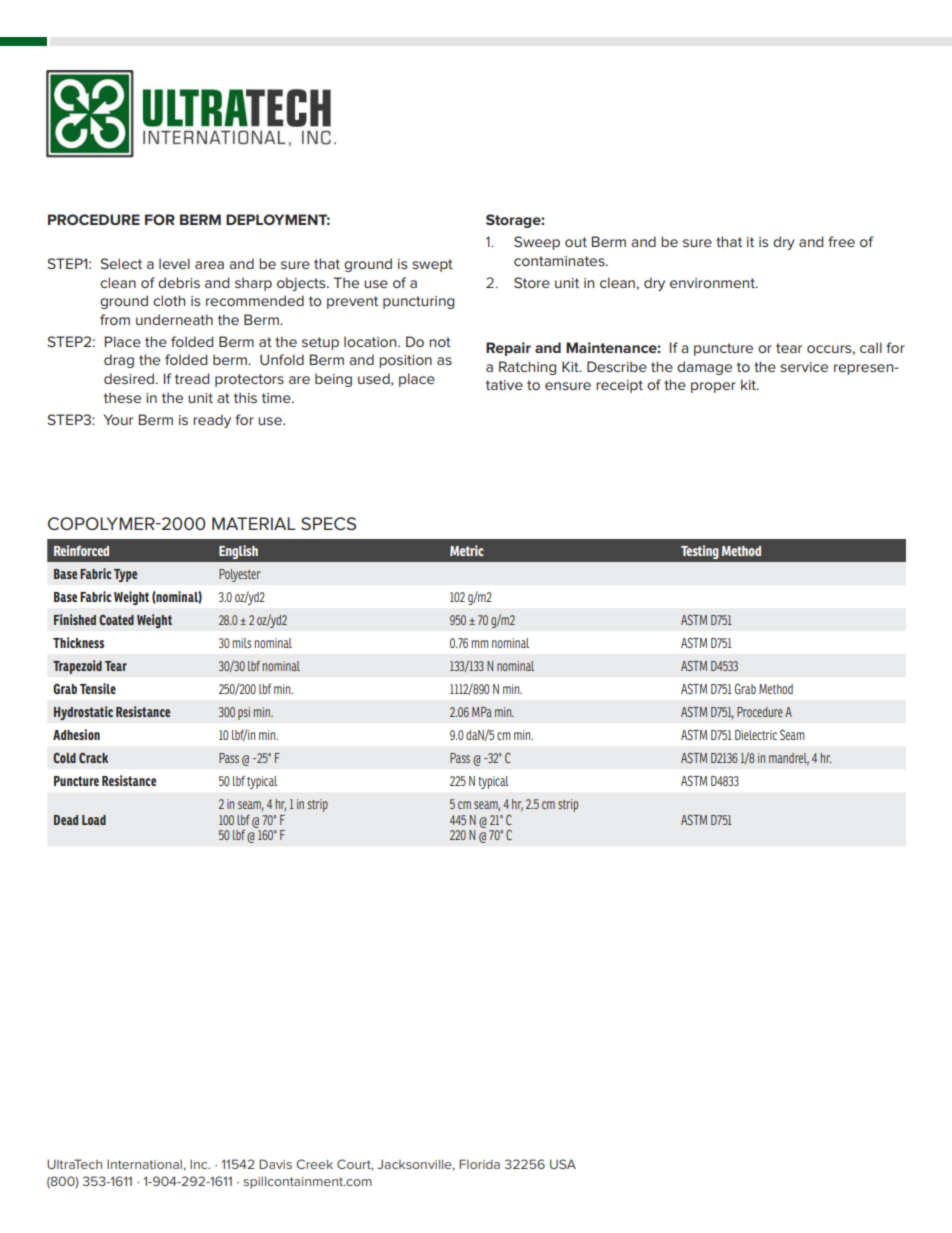 This screenshot has height=1233, width=952. I want to click on psi, so click(244, 713).
